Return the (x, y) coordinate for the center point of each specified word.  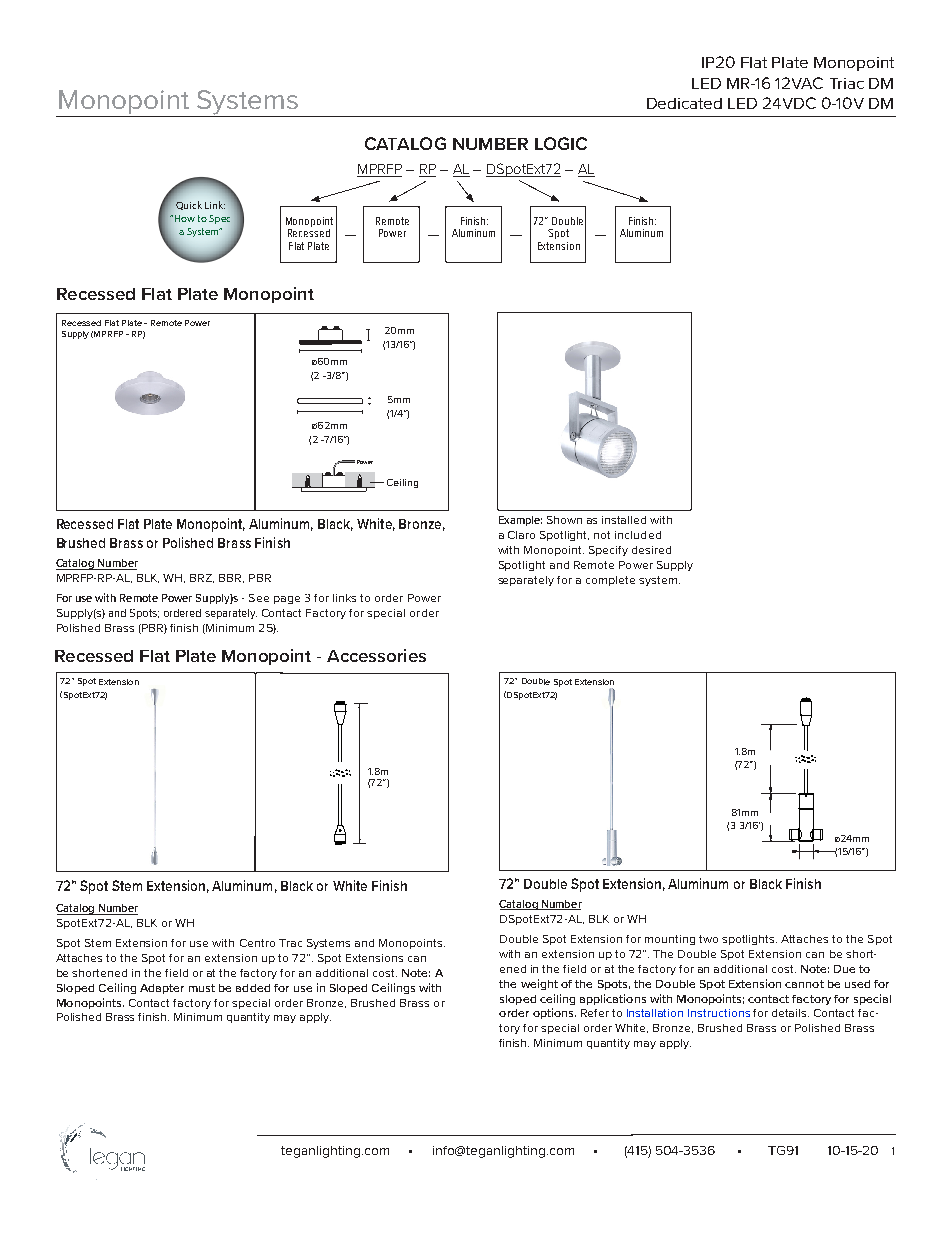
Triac (847, 83)
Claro (521, 535)
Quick (189, 205)
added (253, 988)
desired (651, 550)
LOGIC (561, 143)
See (259, 598)
